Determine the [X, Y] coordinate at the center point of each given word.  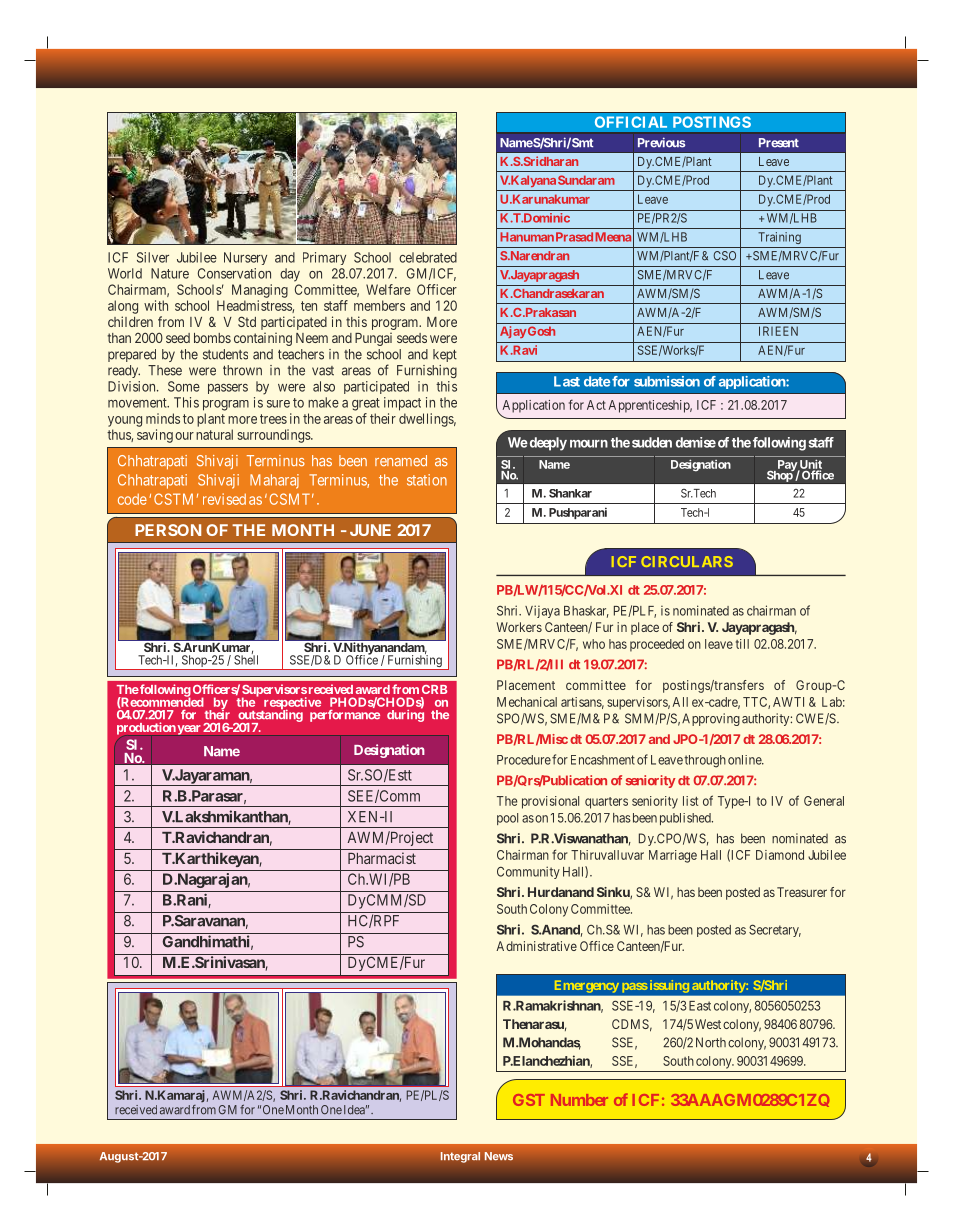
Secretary [775, 930]
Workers [519, 627]
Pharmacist [382, 858]
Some [184, 386]
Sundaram [586, 180]
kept [445, 355]
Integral [460, 1157]
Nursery [245, 258]
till [742, 644]
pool [507, 819]
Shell [246, 659]
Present [779, 143]
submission [667, 381]
